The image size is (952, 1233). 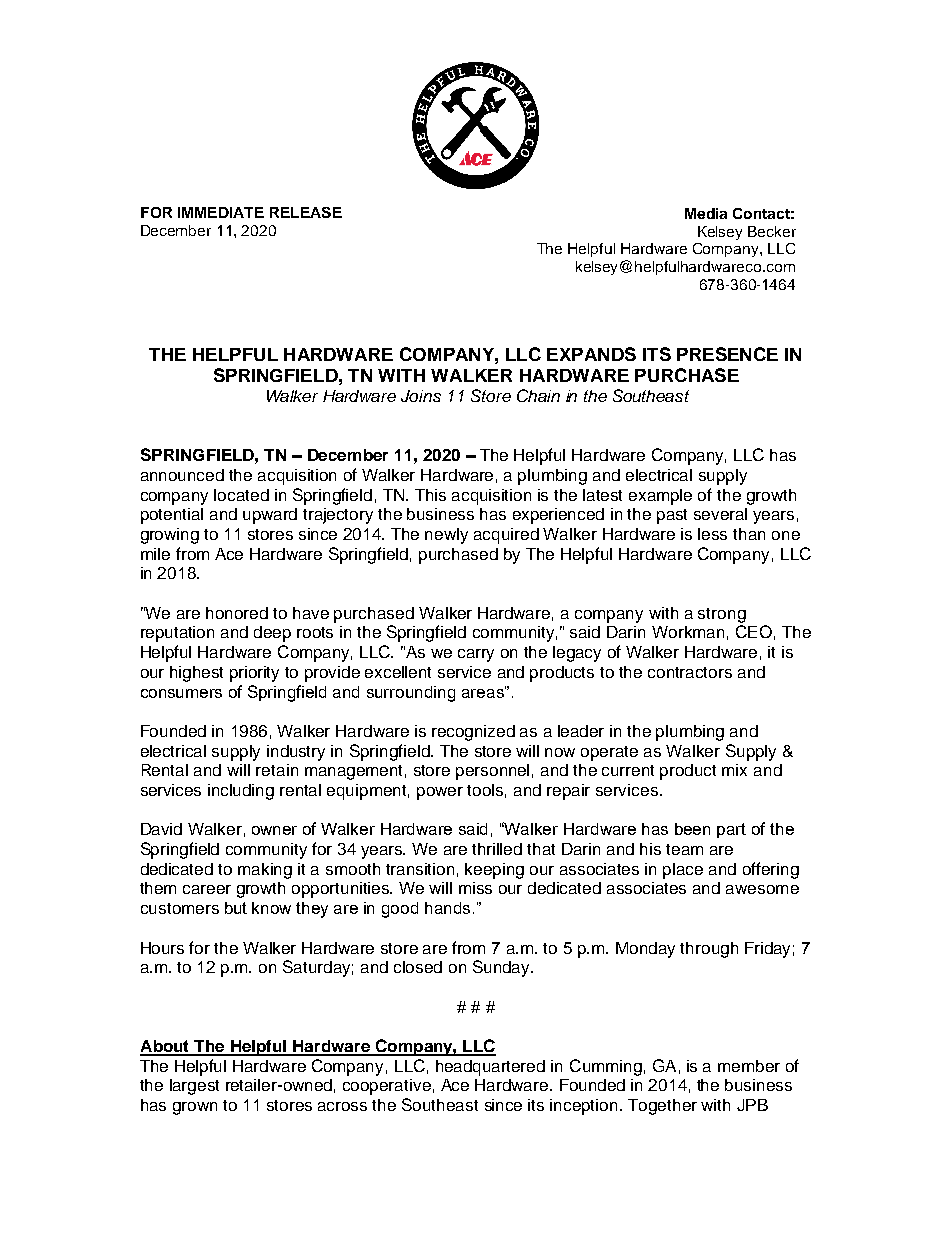 What do you see at coordinates (690, 672) in the page?
I see `contractors` at bounding box center [690, 672].
